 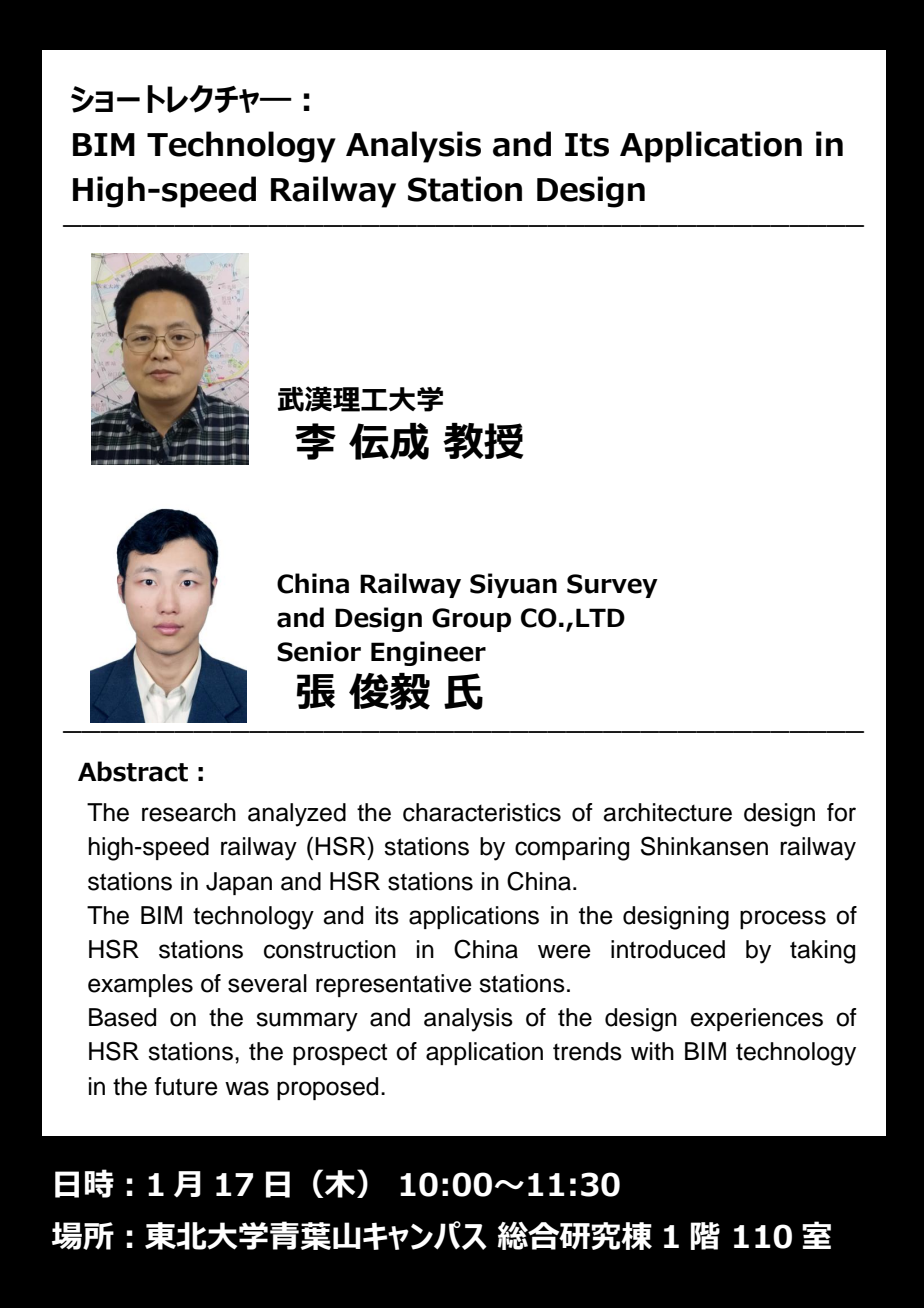 I want to click on research, so click(x=189, y=812).
